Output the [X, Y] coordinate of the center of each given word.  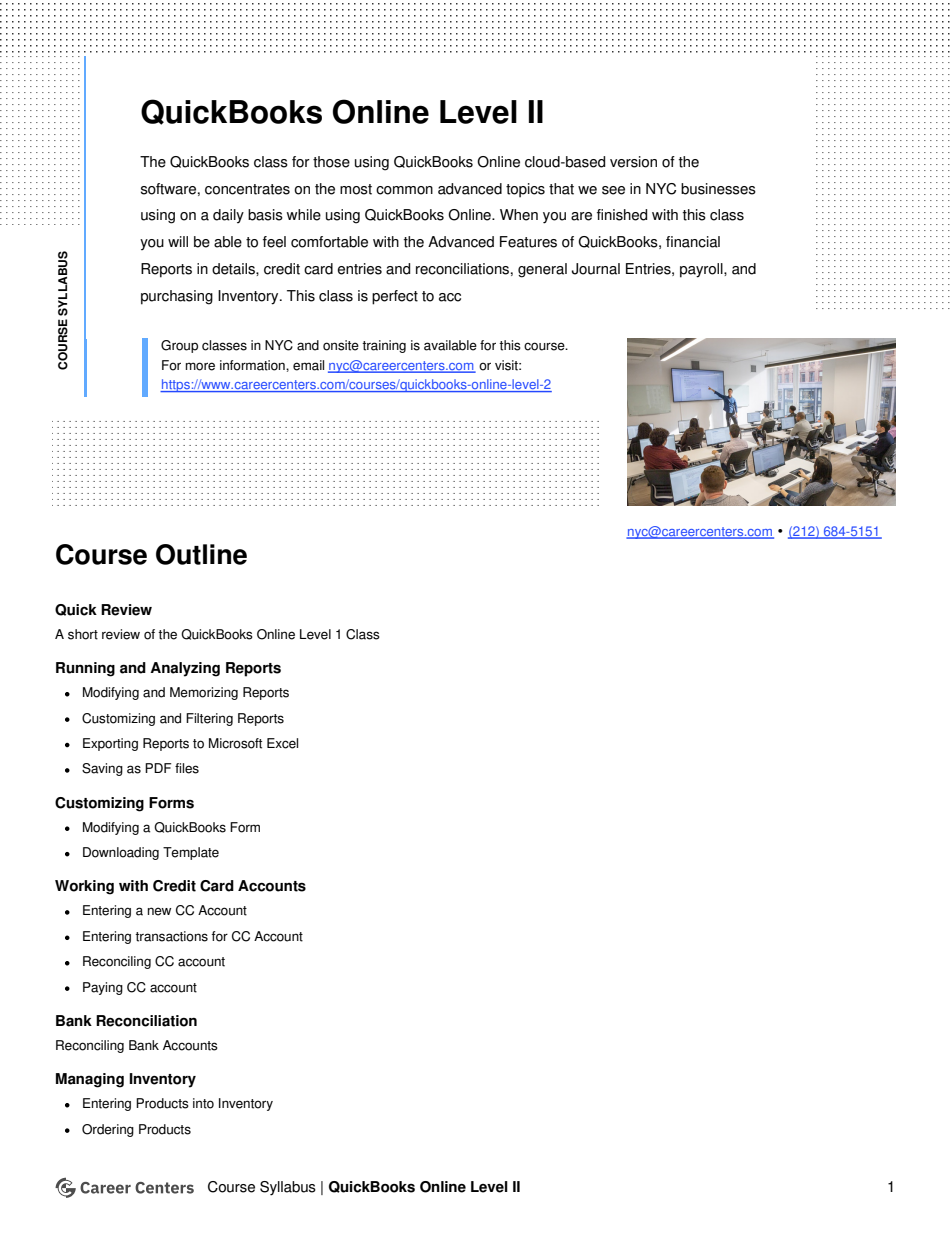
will [178, 241]
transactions [171, 936]
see [613, 190]
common [404, 190]
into [203, 1103]
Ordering [108, 1130]
